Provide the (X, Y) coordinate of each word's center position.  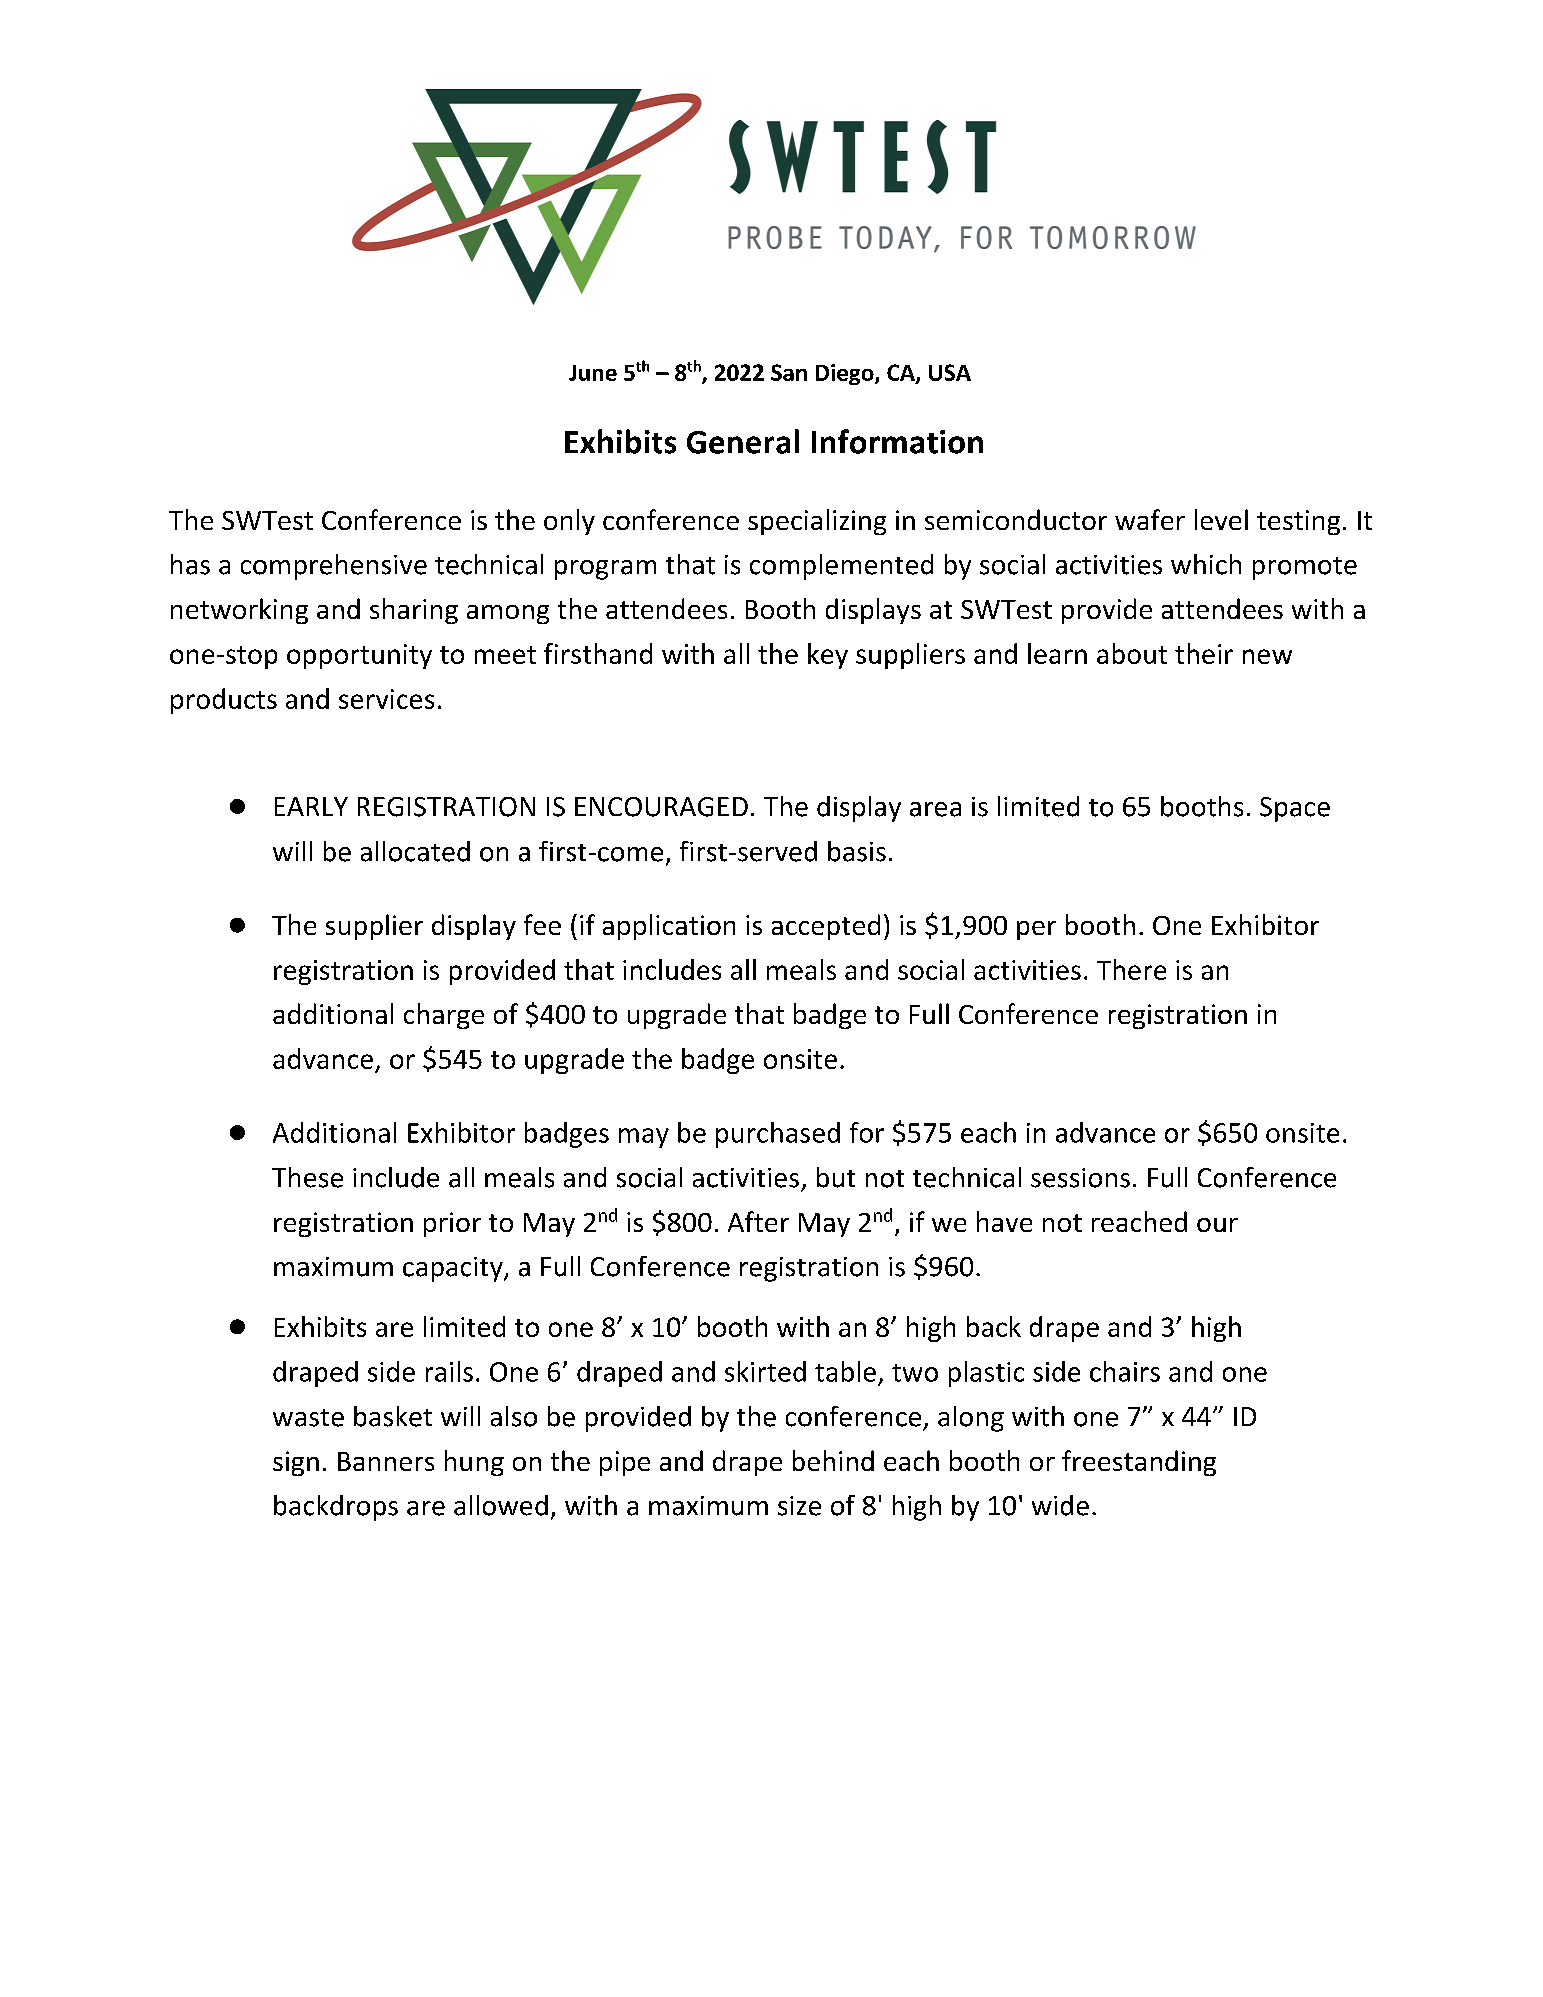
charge (444, 1016)
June (593, 373)
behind (833, 1460)
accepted (826, 927)
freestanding (1139, 1463)
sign (296, 1463)
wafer (1150, 519)
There (1131, 969)
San (789, 372)
